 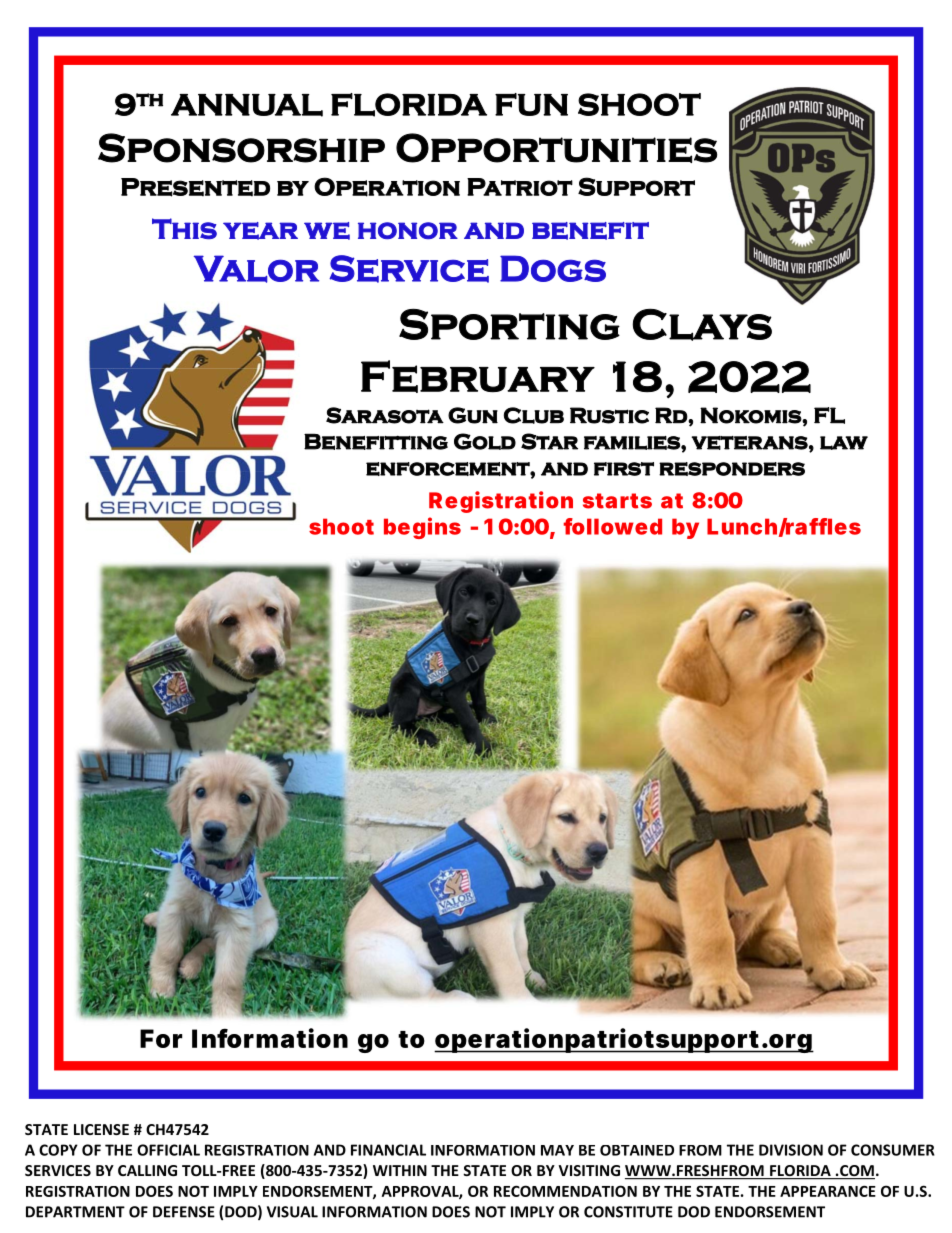 I want to click on responders, so click(x=732, y=469).
